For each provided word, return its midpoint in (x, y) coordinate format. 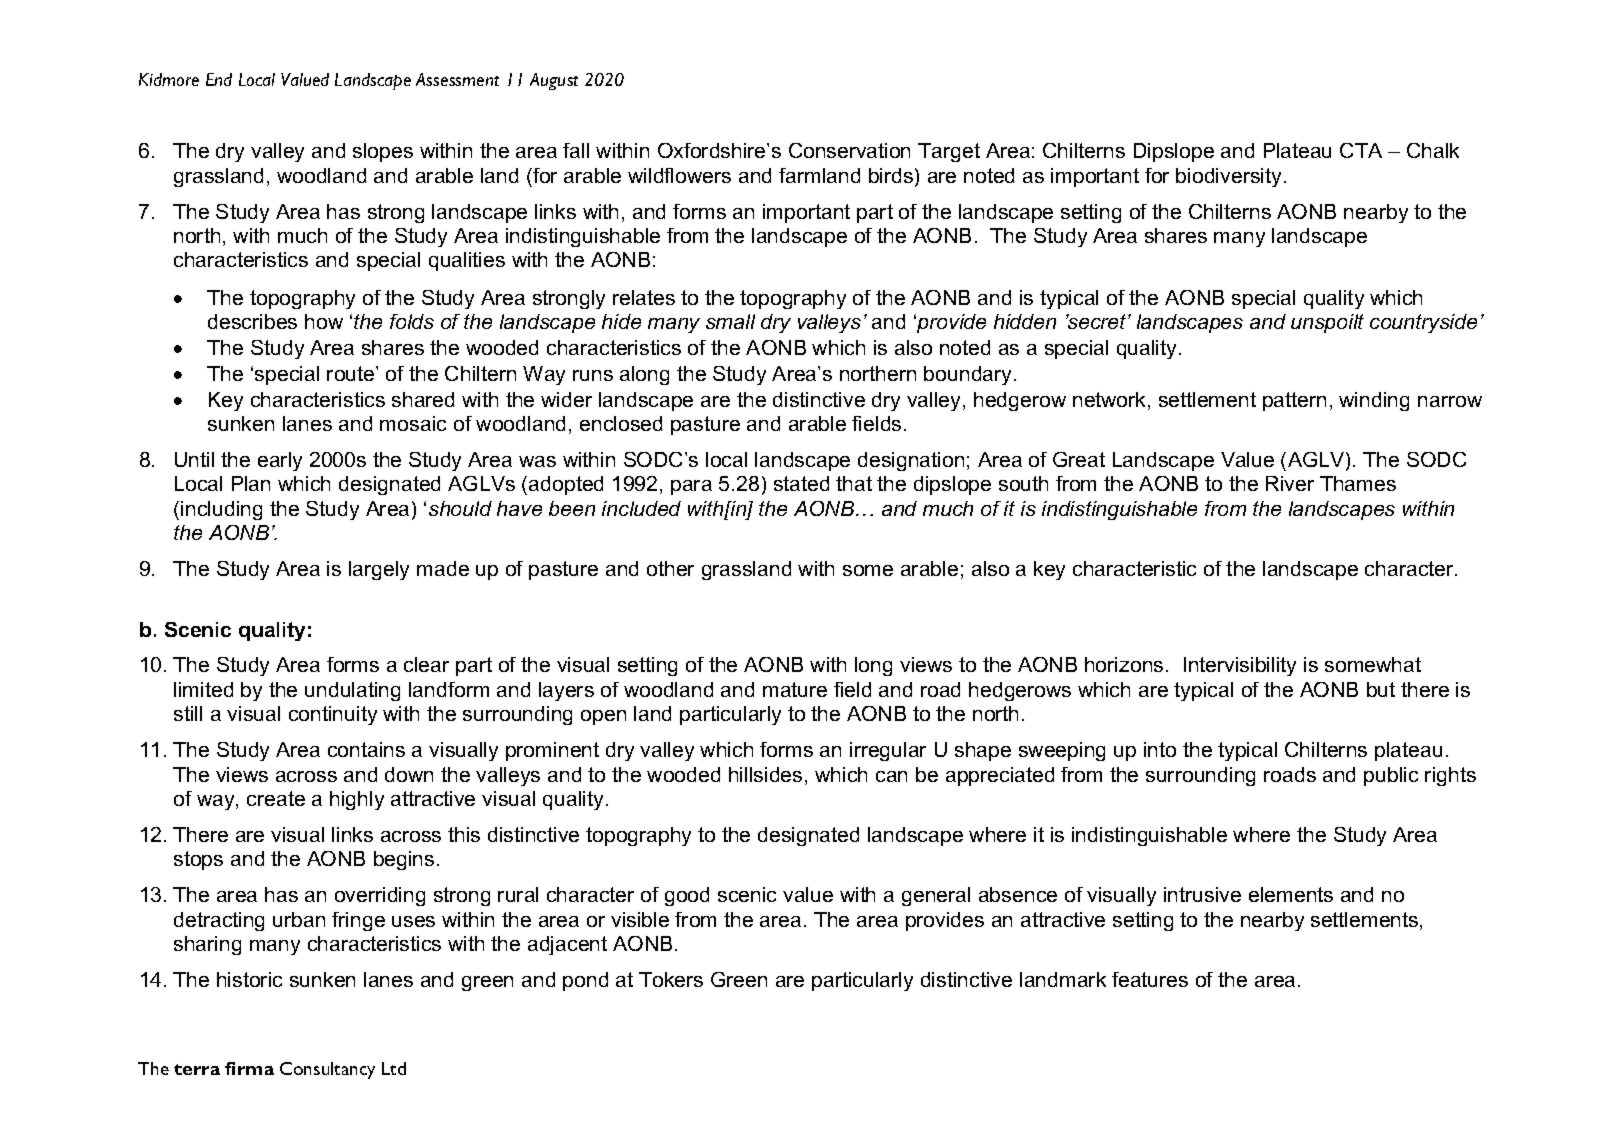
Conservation (849, 150)
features (1150, 979)
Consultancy (327, 1070)
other (670, 568)
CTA (1361, 150)
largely (379, 570)
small (730, 321)
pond (585, 981)
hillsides (765, 774)
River (1290, 483)
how (324, 321)
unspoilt (1327, 323)
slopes (383, 152)
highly (357, 800)
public (1391, 776)
